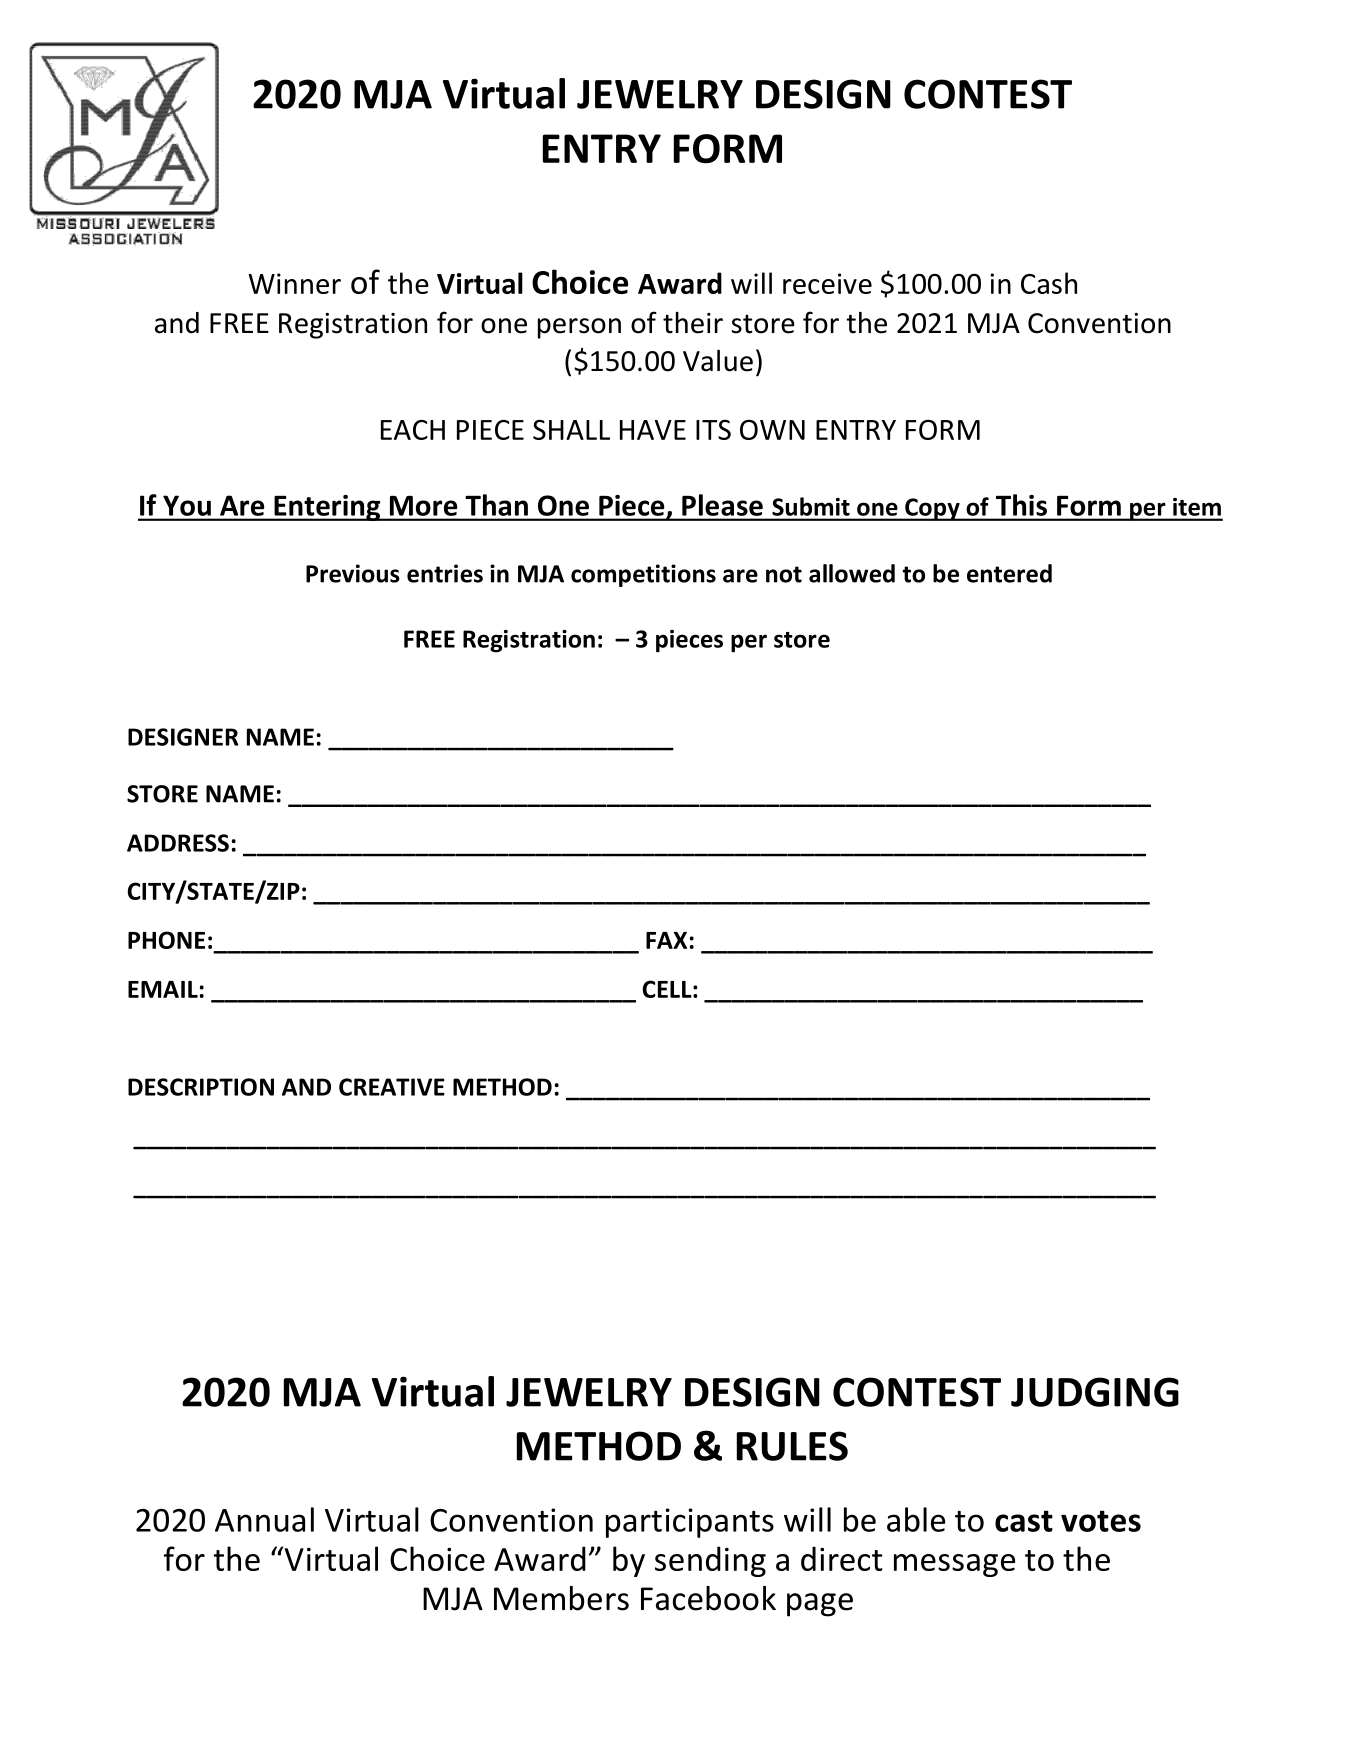  I want to click on Cash, so click(1049, 283).
